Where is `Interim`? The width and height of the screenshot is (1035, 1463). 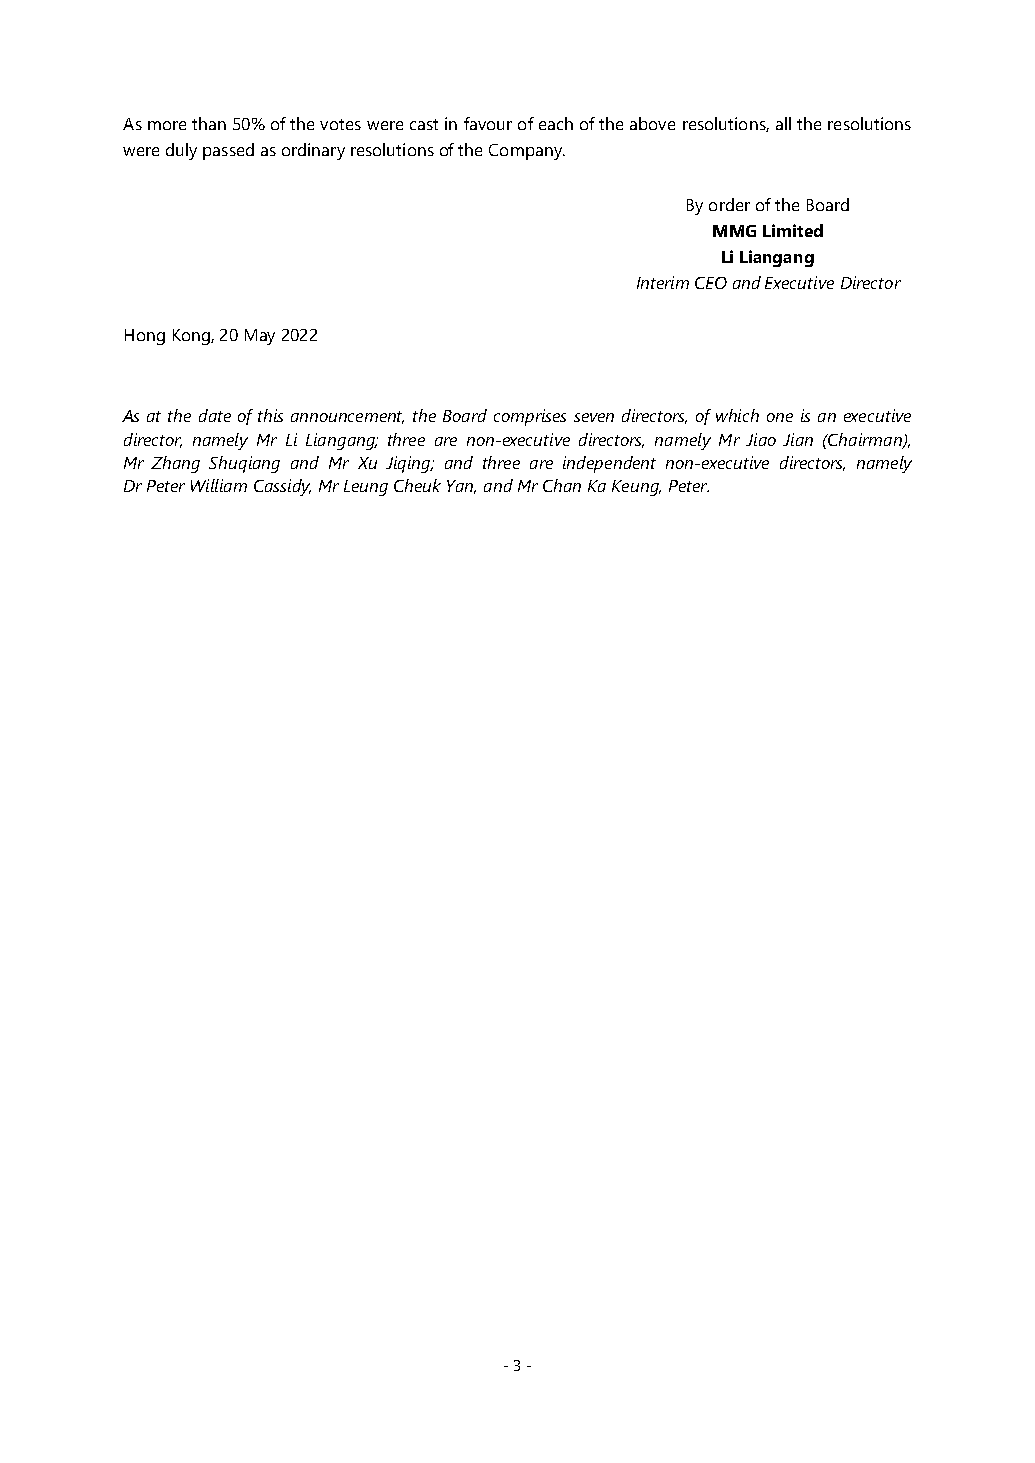 Interim is located at coordinates (663, 282).
